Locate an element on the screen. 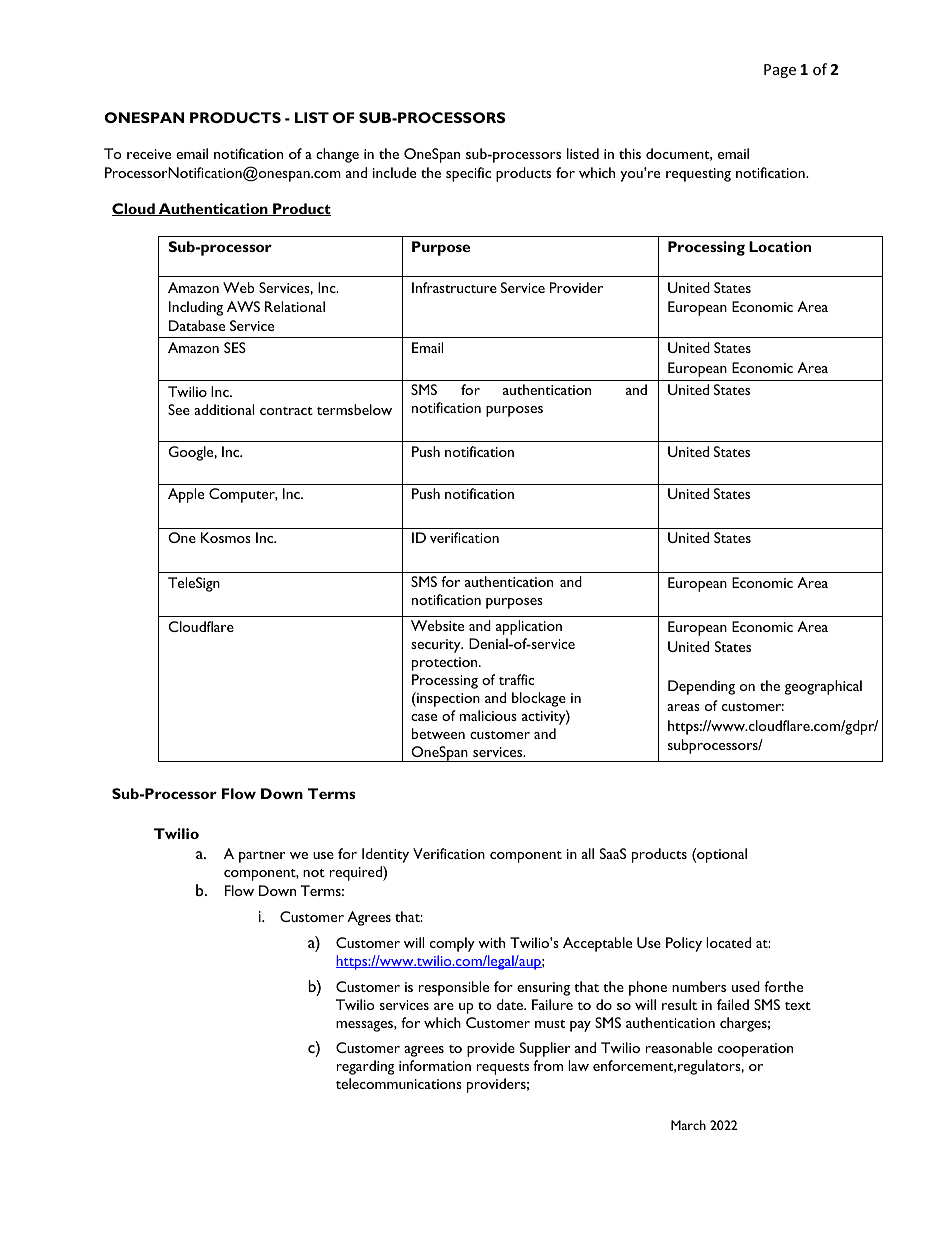 This screenshot has height=1233, width=952. Depending is located at coordinates (701, 687).
